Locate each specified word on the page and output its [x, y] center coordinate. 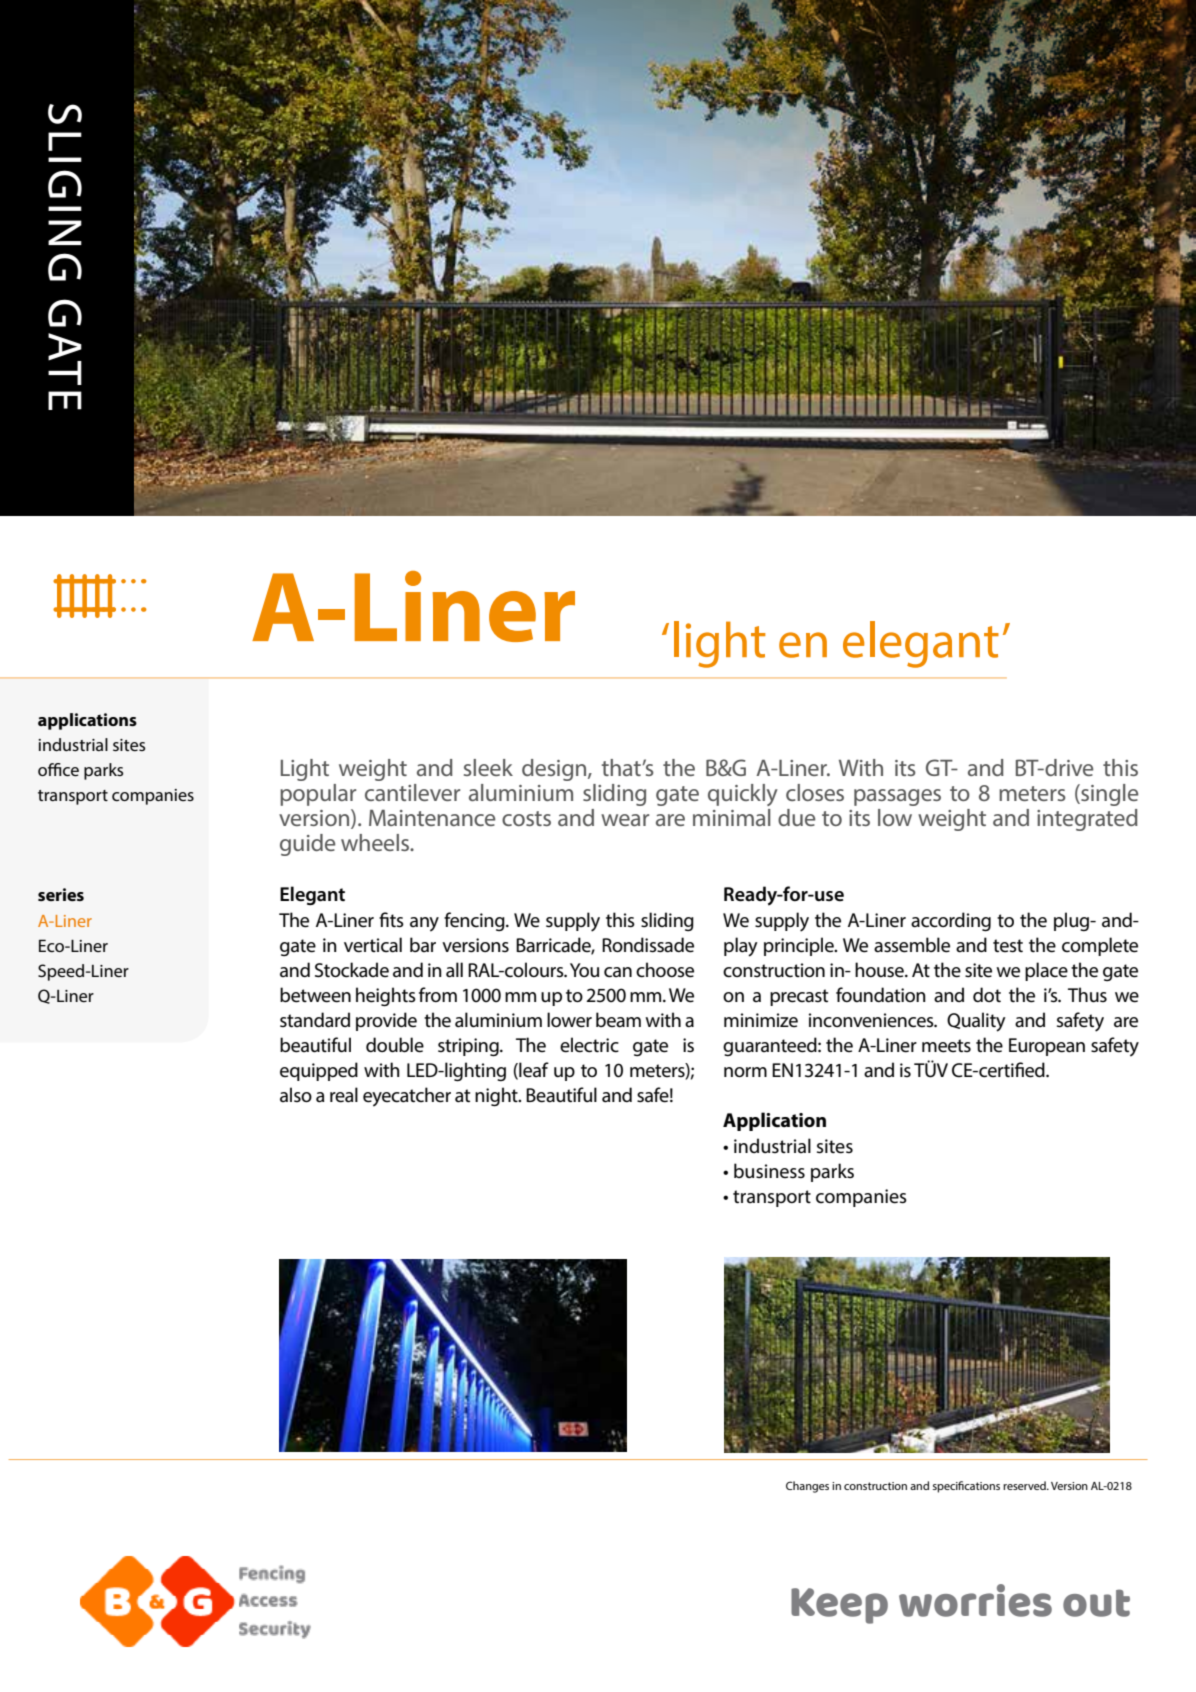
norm [745, 1072]
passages [897, 797]
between [315, 995]
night [497, 1096]
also [296, 1094]
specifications [966, 1487]
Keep [839, 1606]
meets [946, 1046]
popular [318, 795]
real [344, 1095]
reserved [1025, 1485]
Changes [807, 1487]
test [1008, 946]
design [555, 770]
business [769, 1171]
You [584, 970]
